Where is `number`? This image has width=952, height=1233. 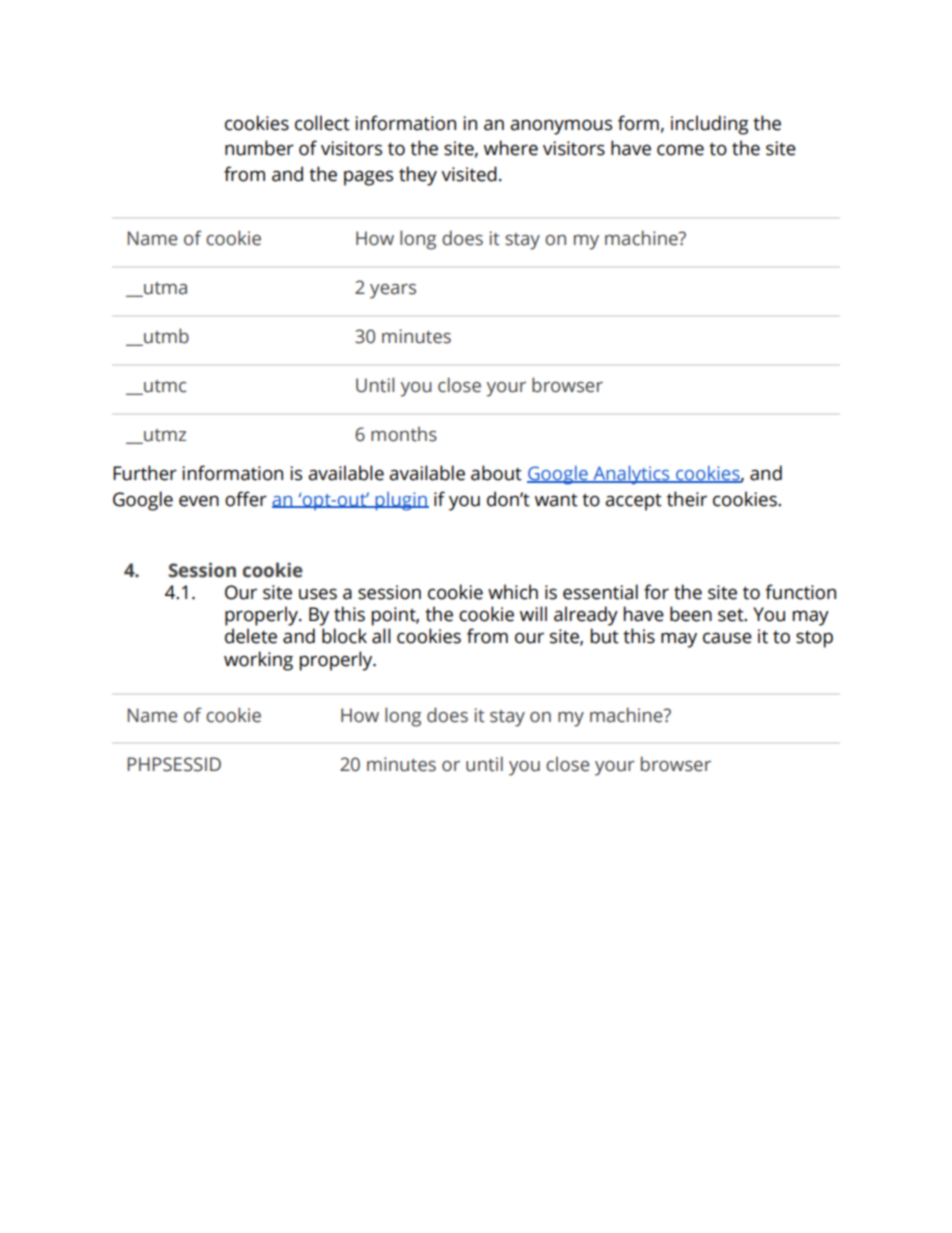
number is located at coordinates (259, 148).
